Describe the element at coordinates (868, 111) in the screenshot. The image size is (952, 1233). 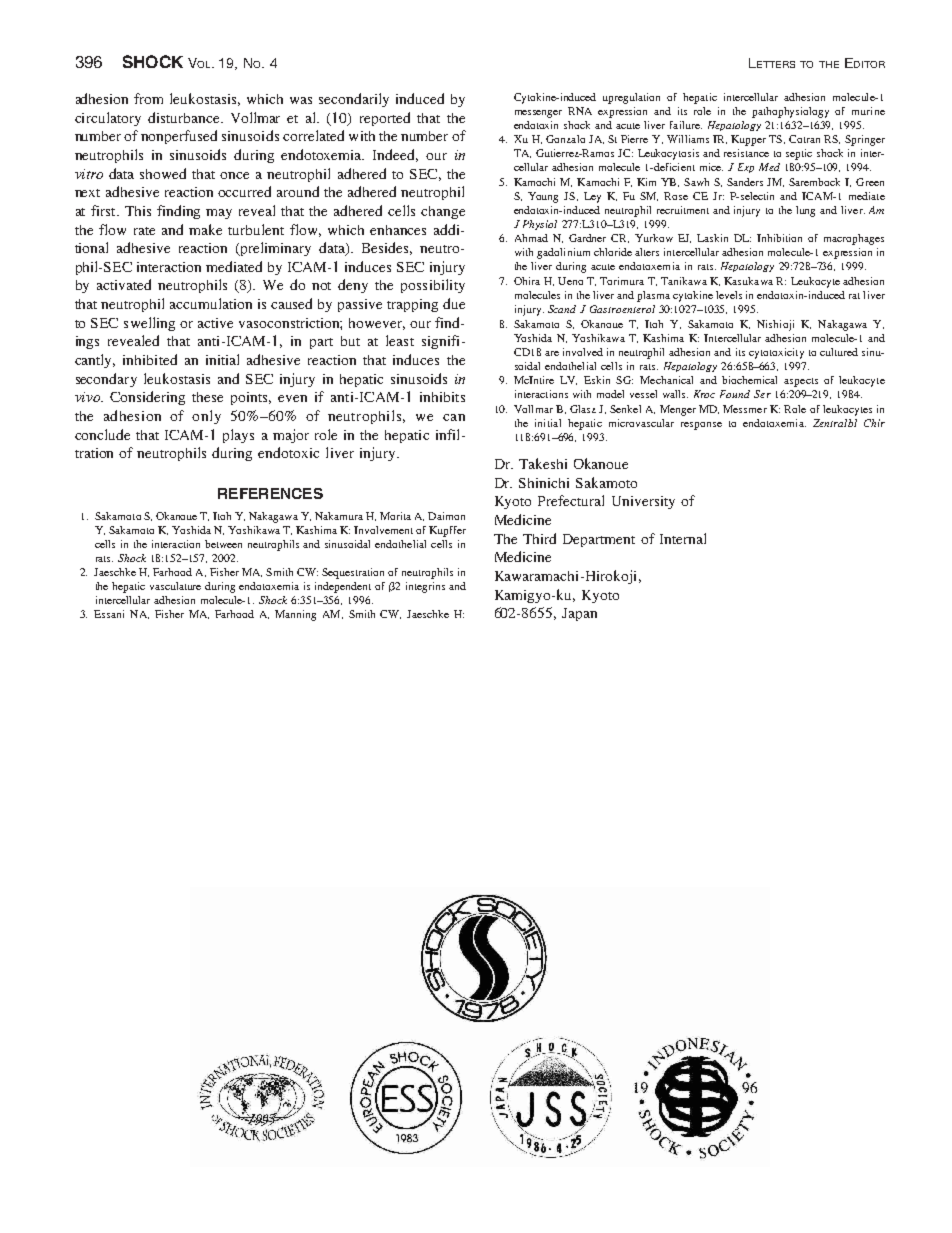
I see `murine` at that location.
